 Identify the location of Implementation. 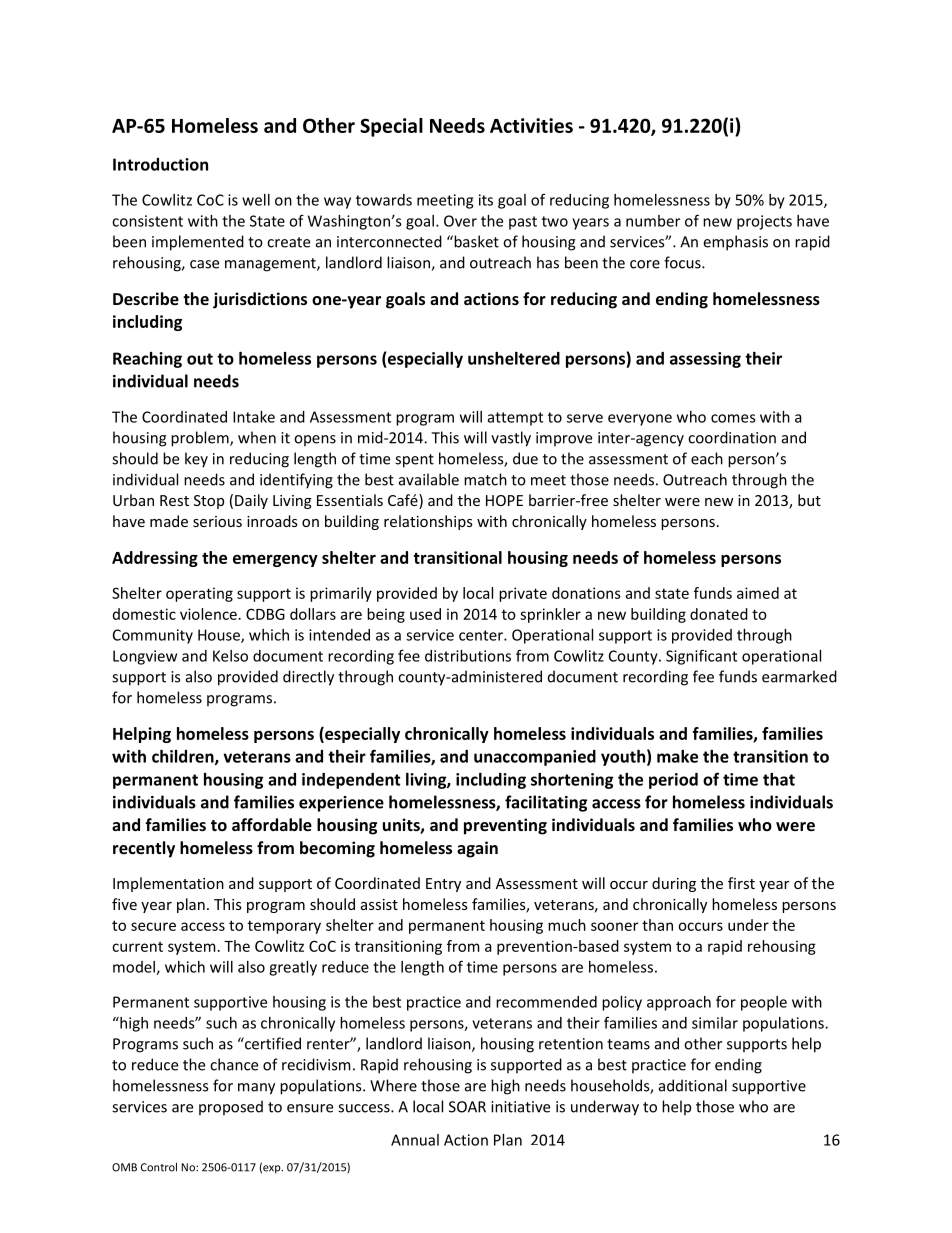
(168, 884).
